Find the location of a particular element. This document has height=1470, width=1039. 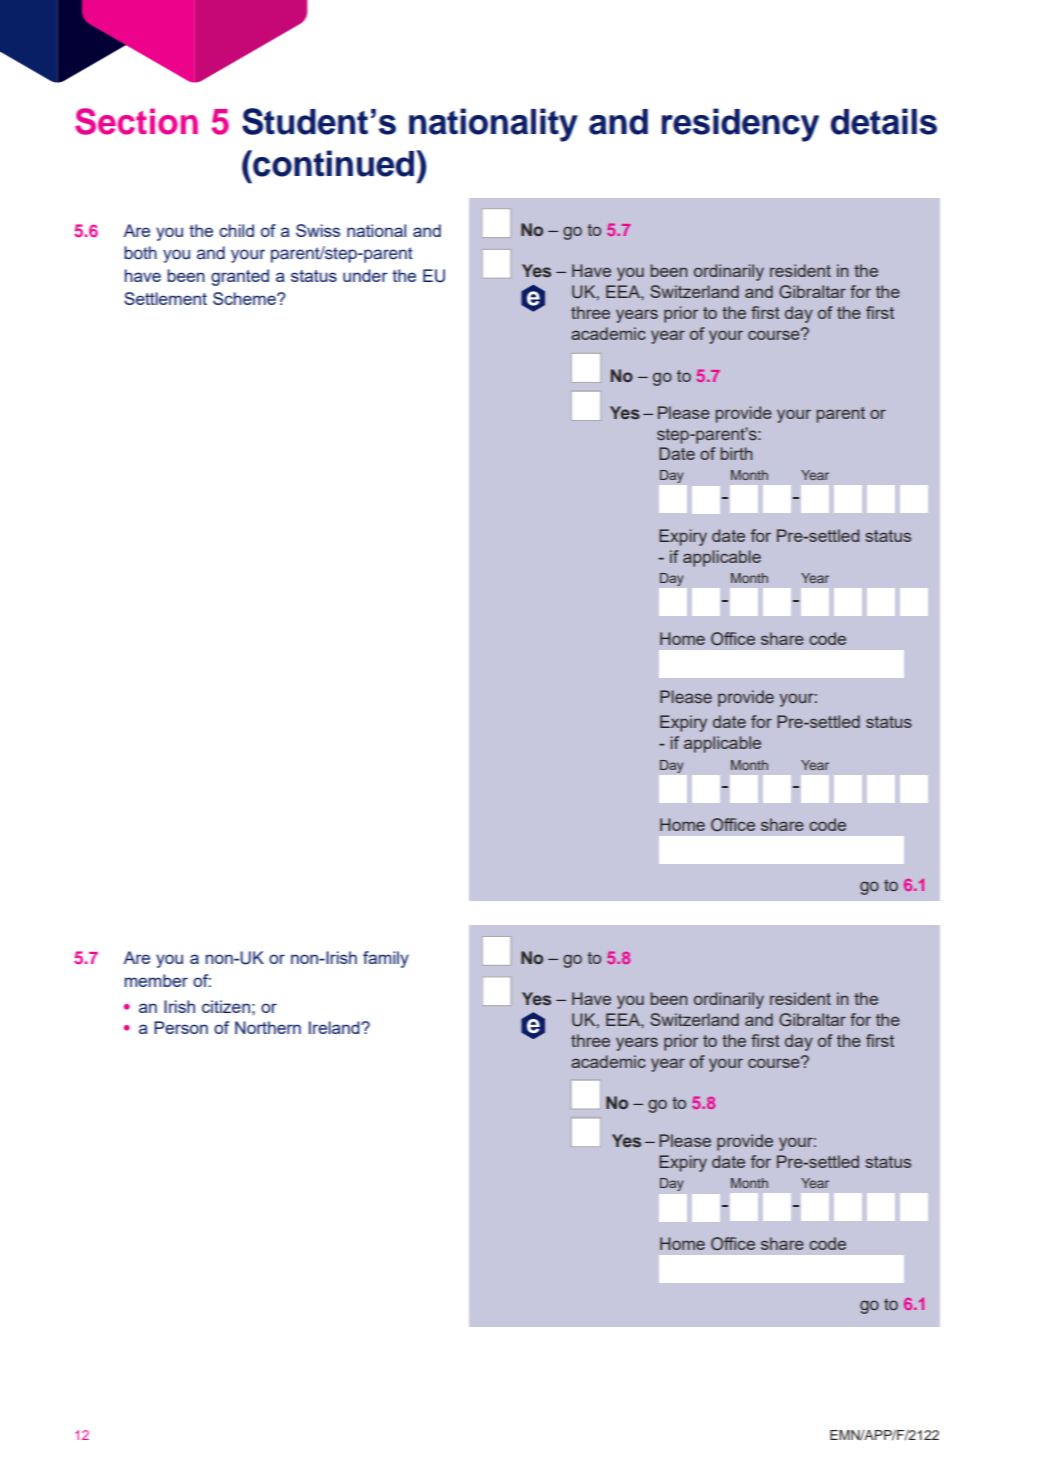

continued is located at coordinates (334, 163).
